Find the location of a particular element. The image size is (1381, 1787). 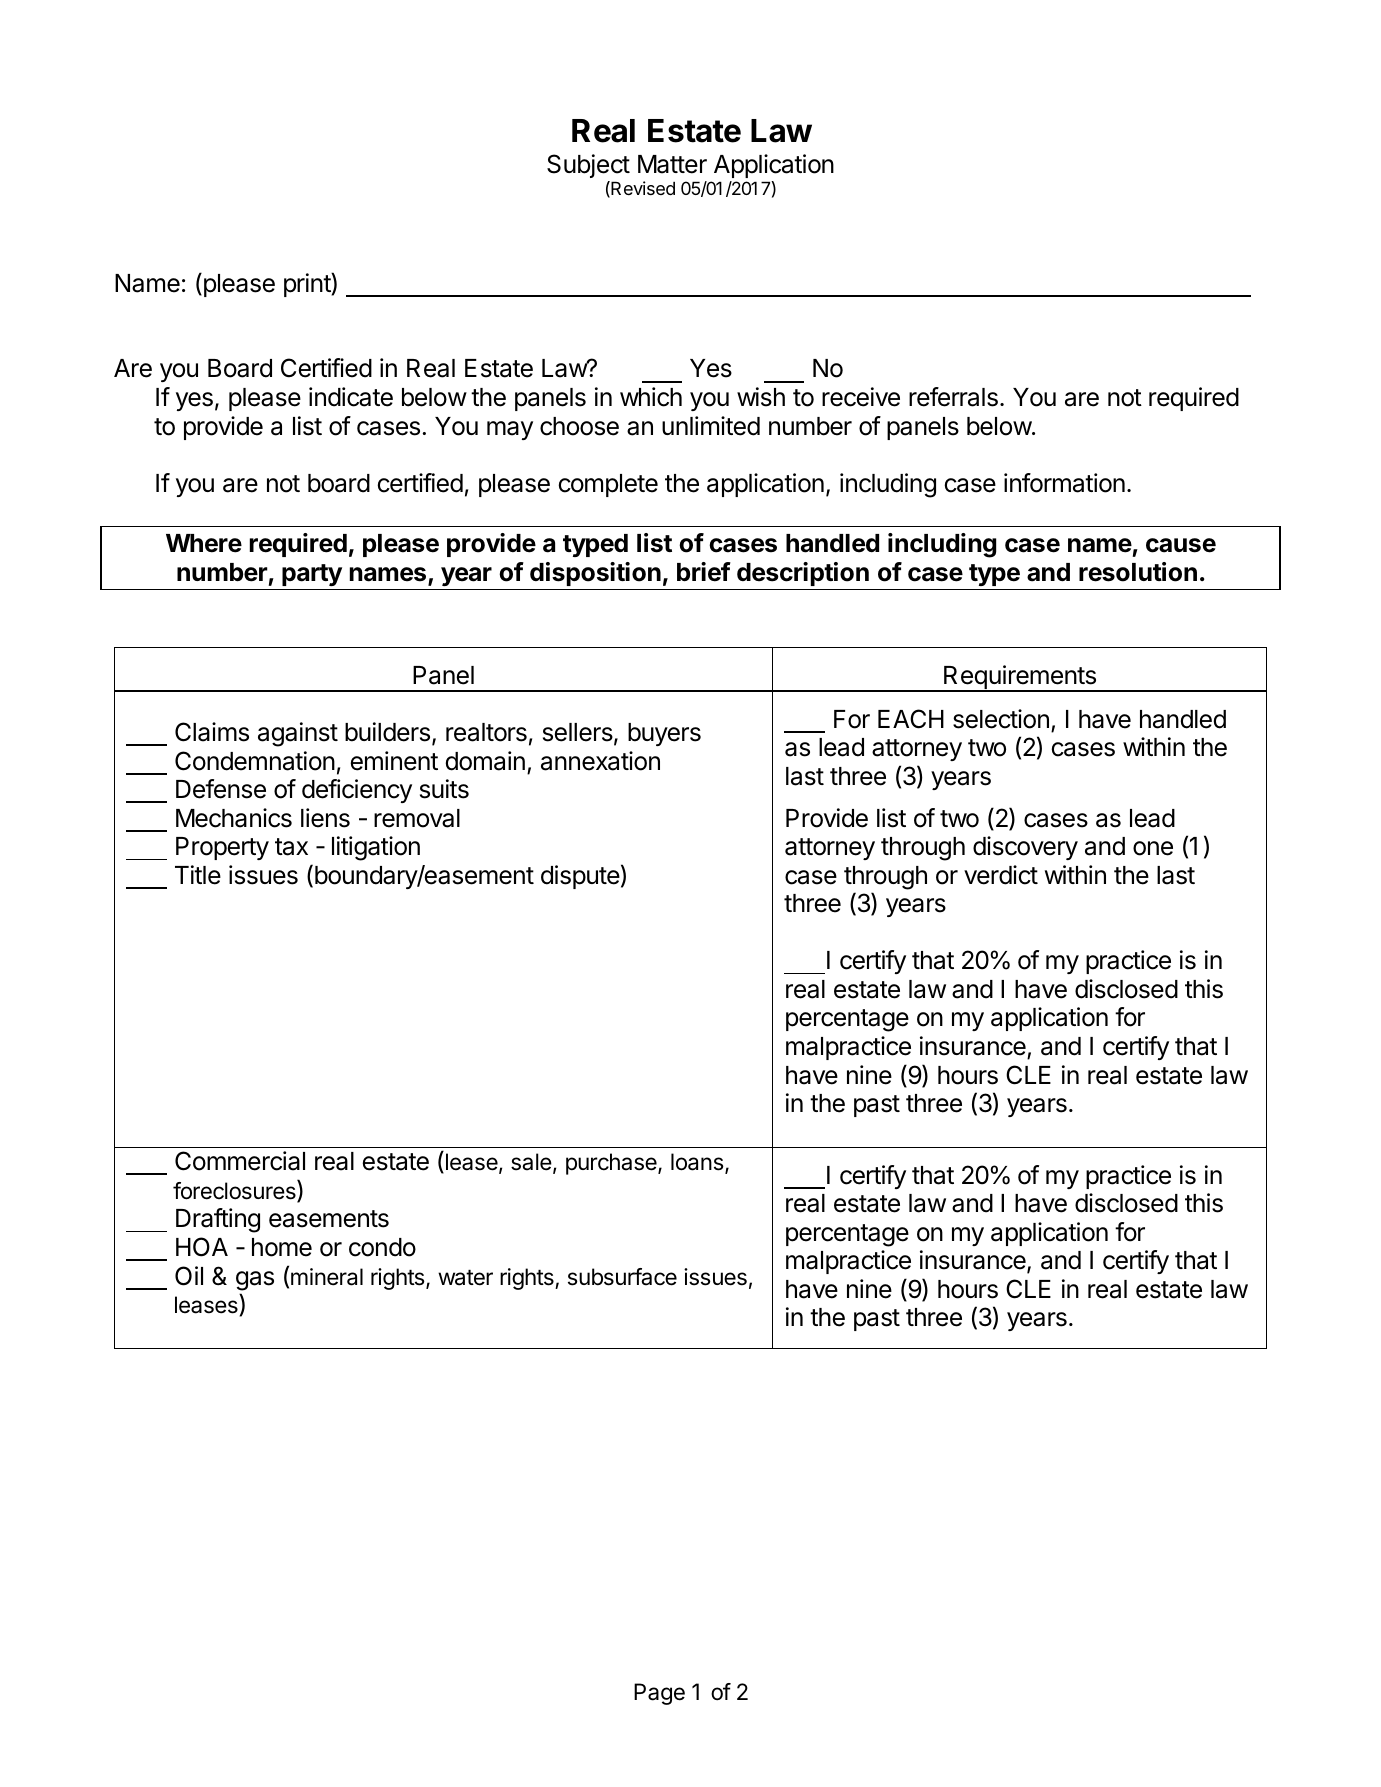

Matter is located at coordinates (672, 164).
